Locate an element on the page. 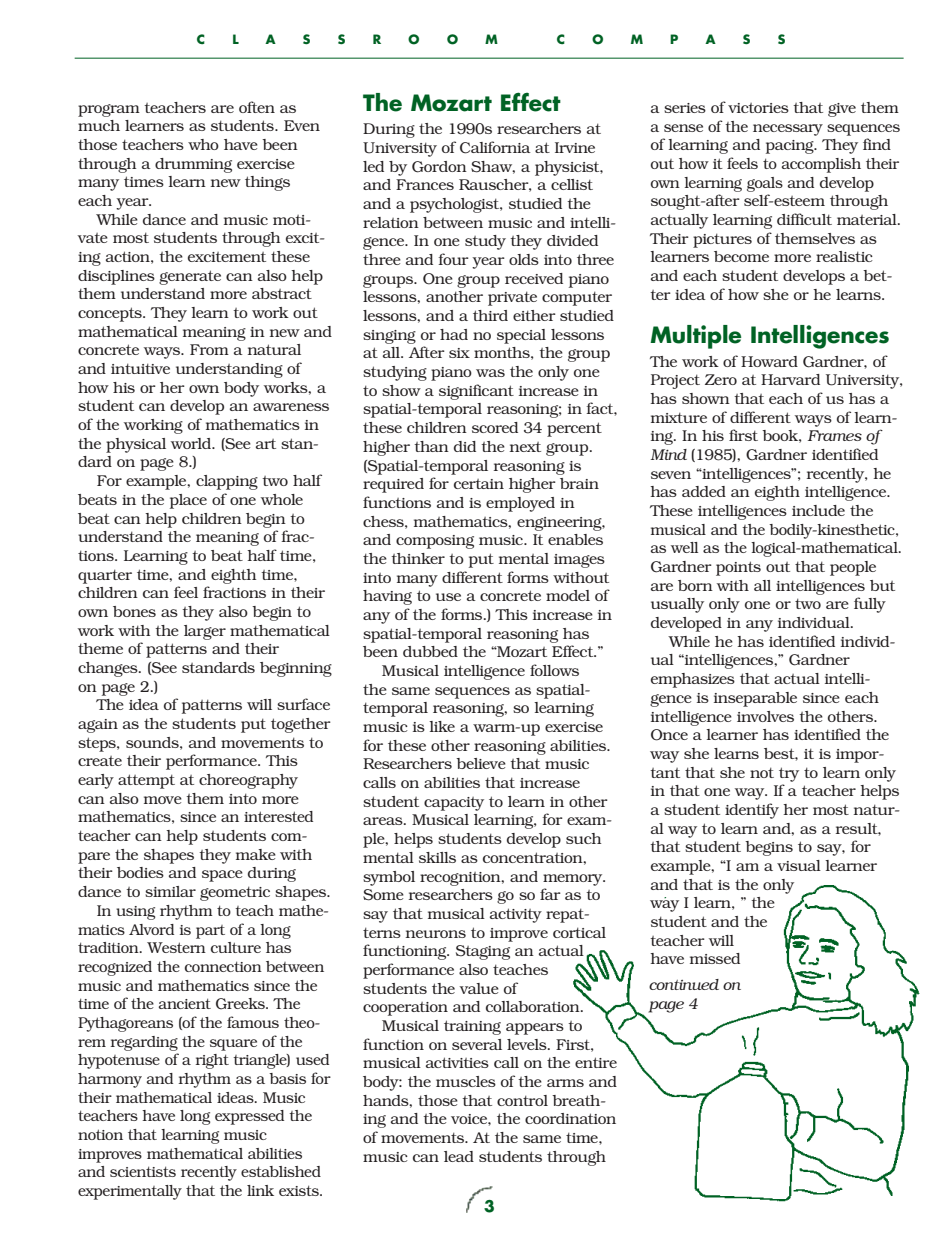 This document has width=952, height=1233. coordination is located at coordinates (570, 1118).
